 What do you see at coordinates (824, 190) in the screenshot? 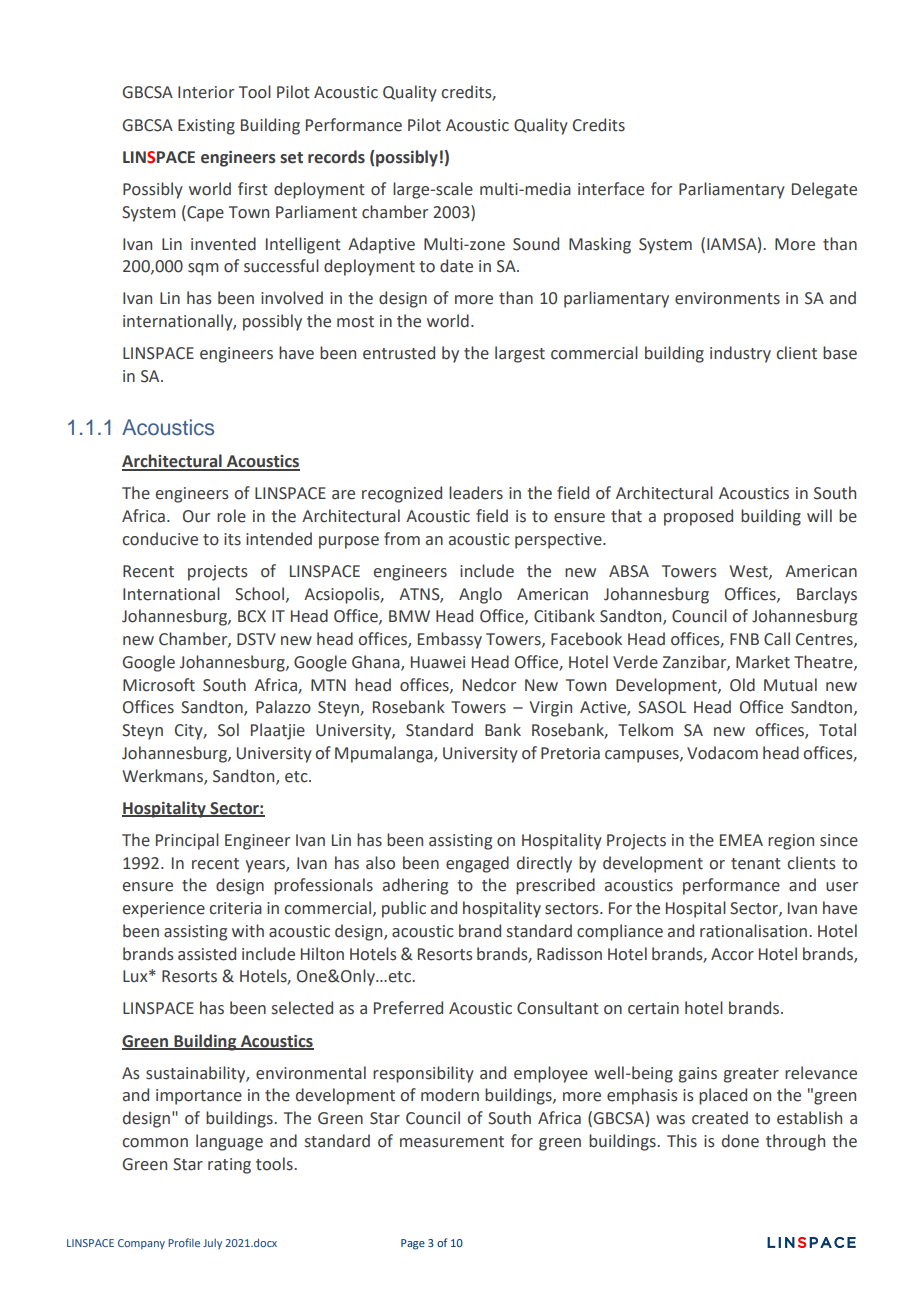
I see `Delegate` at bounding box center [824, 190].
